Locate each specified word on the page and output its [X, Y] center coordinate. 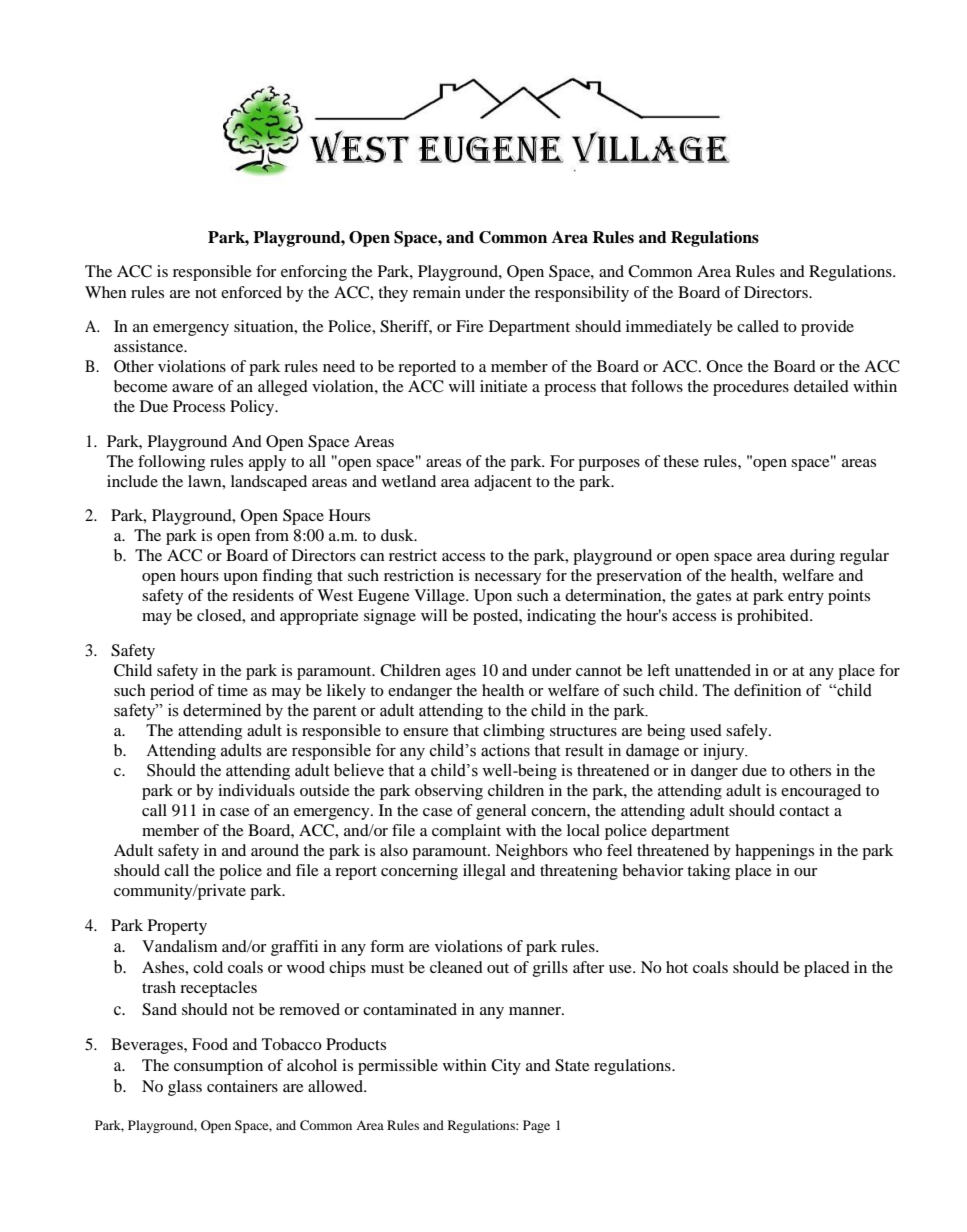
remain [437, 292]
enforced [251, 292]
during [812, 557]
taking [708, 872]
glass [185, 1088]
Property [177, 927]
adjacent [503, 483]
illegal [484, 872]
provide [827, 328]
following [171, 463]
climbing [514, 732]
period [172, 692]
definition [768, 690]
